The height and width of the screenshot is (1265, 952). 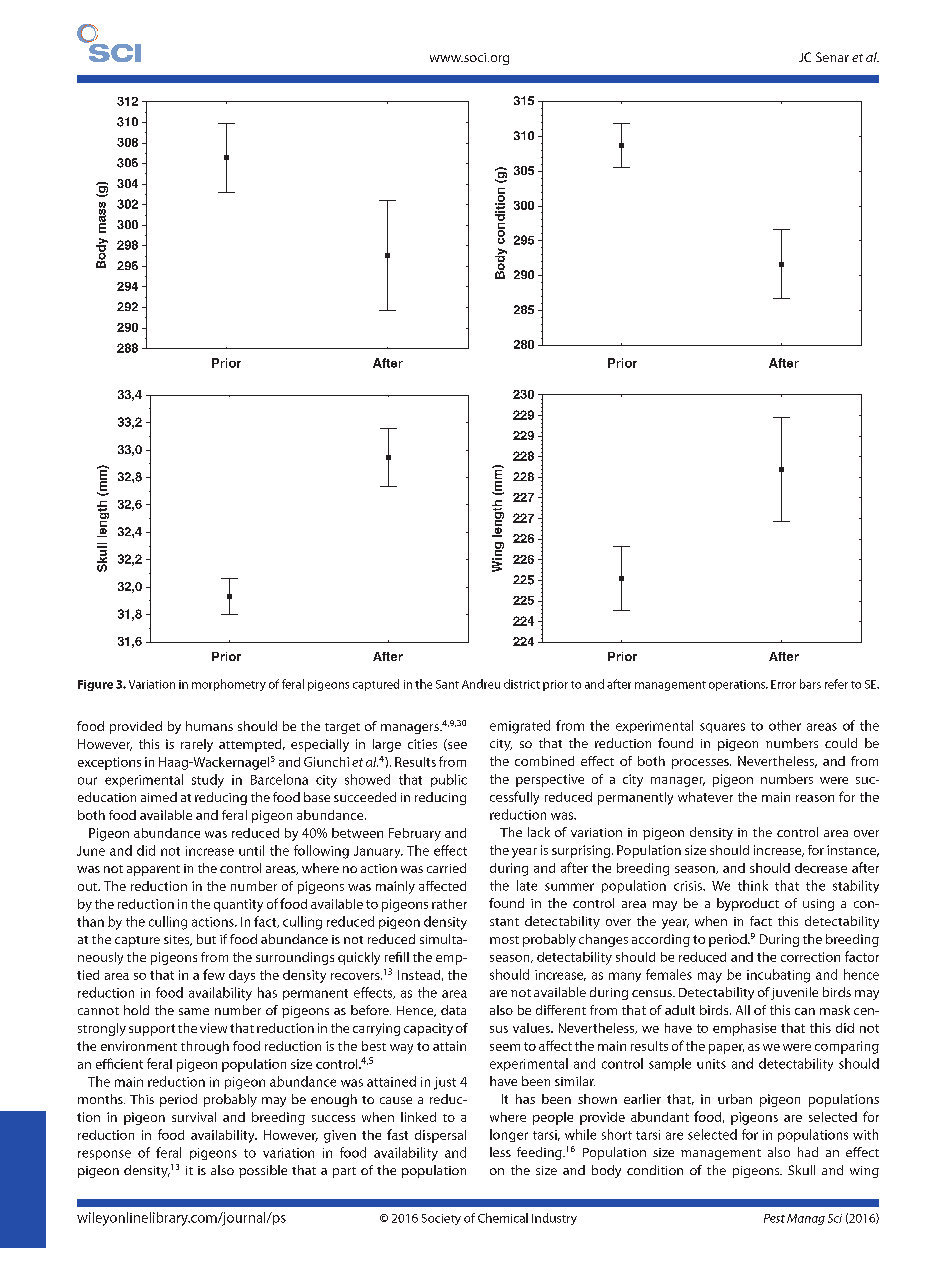 I want to click on most, so click(x=504, y=940).
